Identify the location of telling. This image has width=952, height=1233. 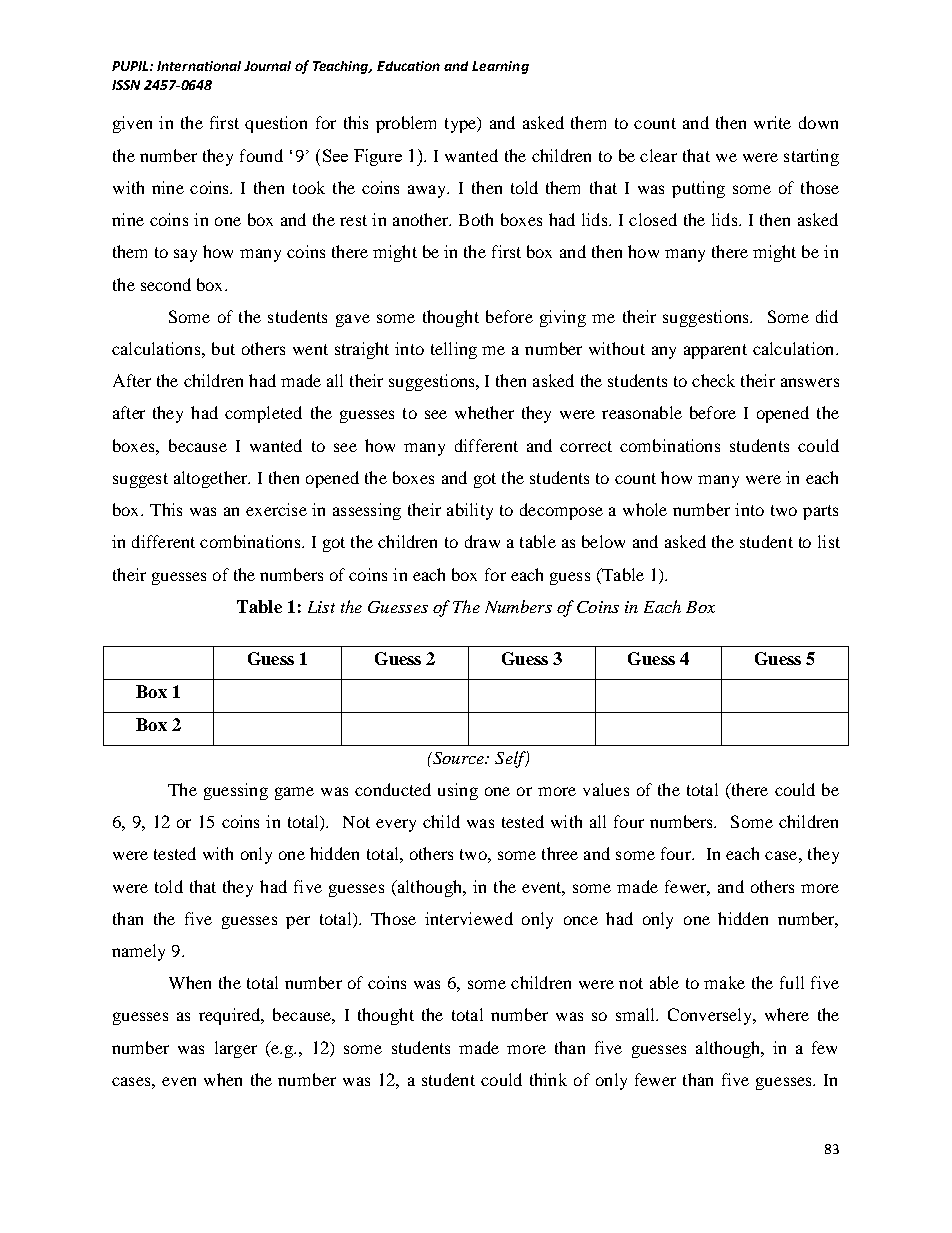
(454, 350).
